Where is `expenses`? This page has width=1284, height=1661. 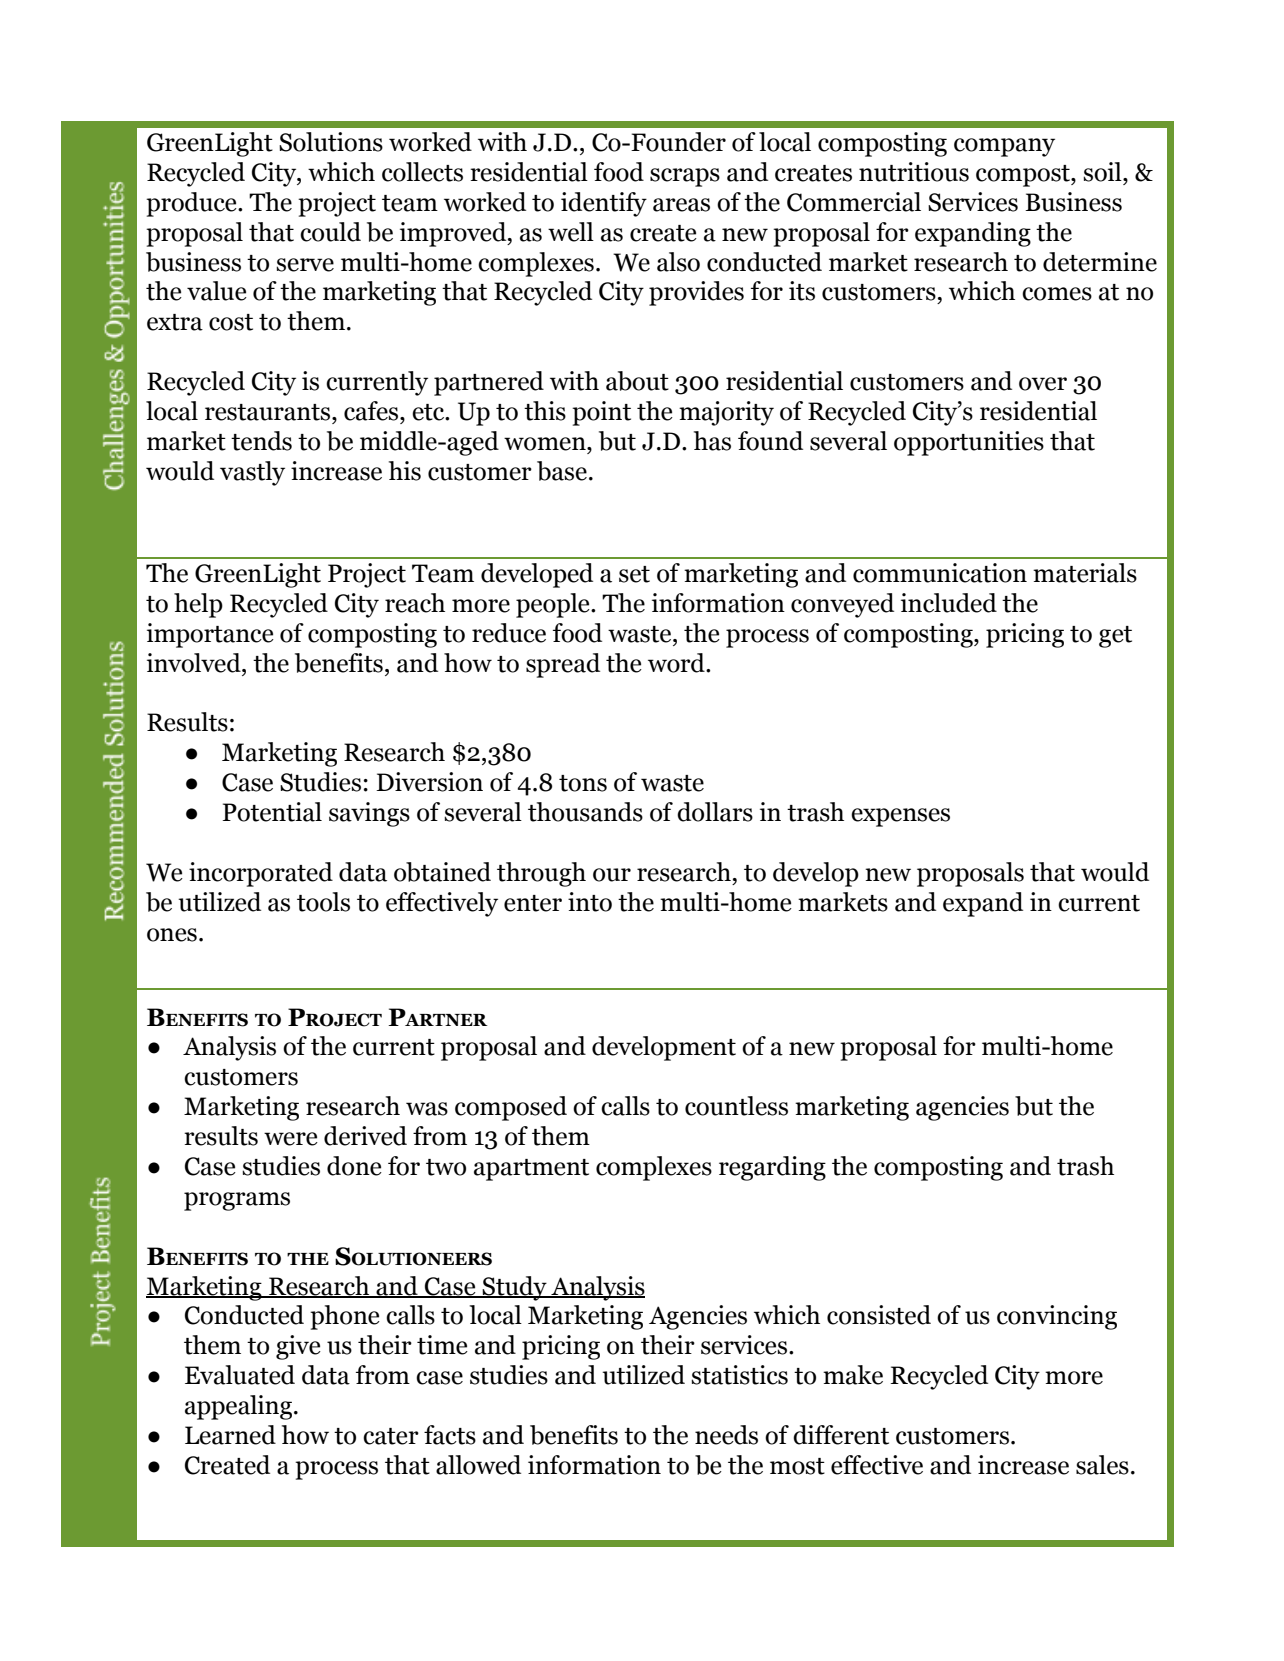
expenses is located at coordinates (900, 817).
